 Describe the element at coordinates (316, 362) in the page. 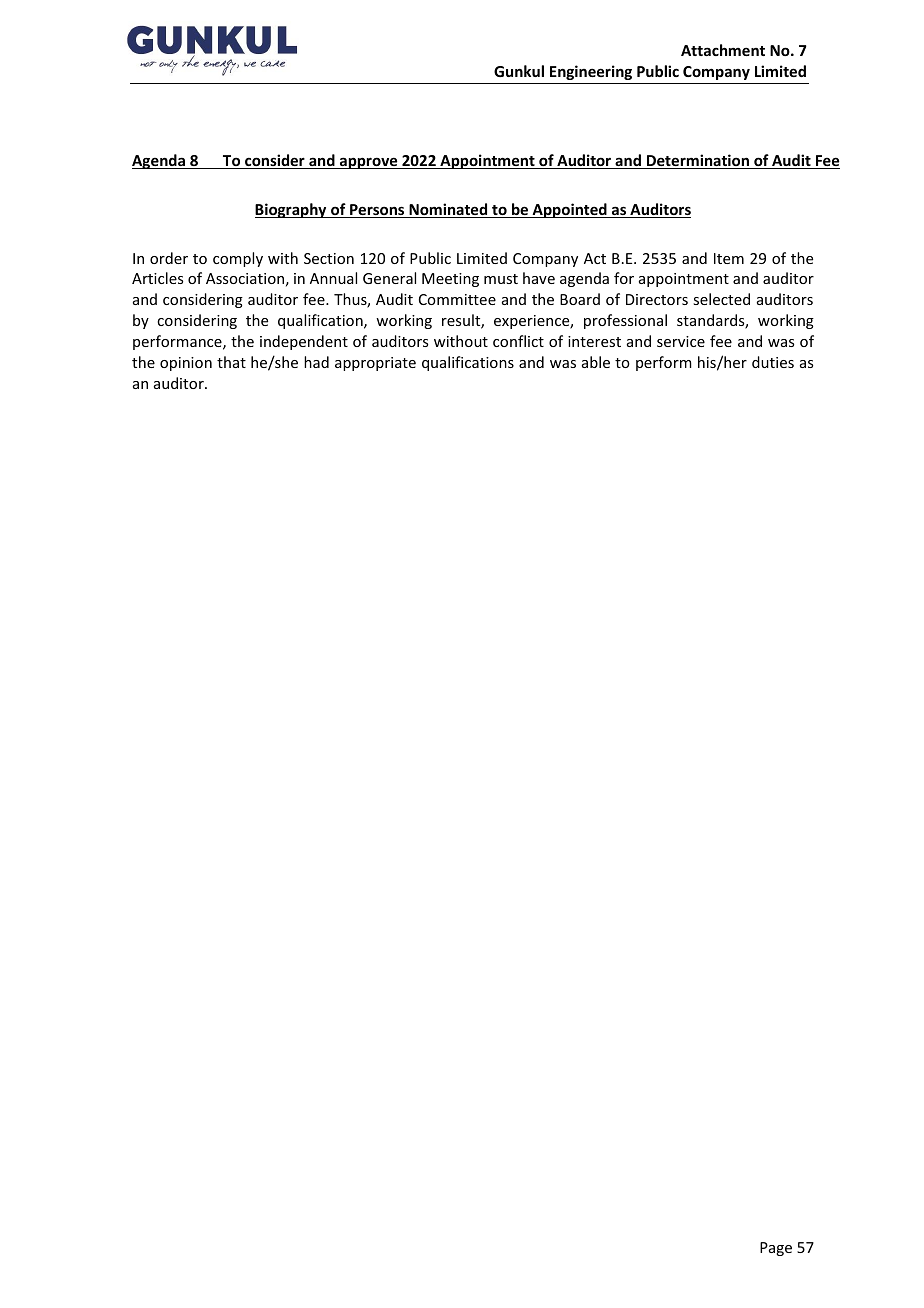

I see `had` at that location.
